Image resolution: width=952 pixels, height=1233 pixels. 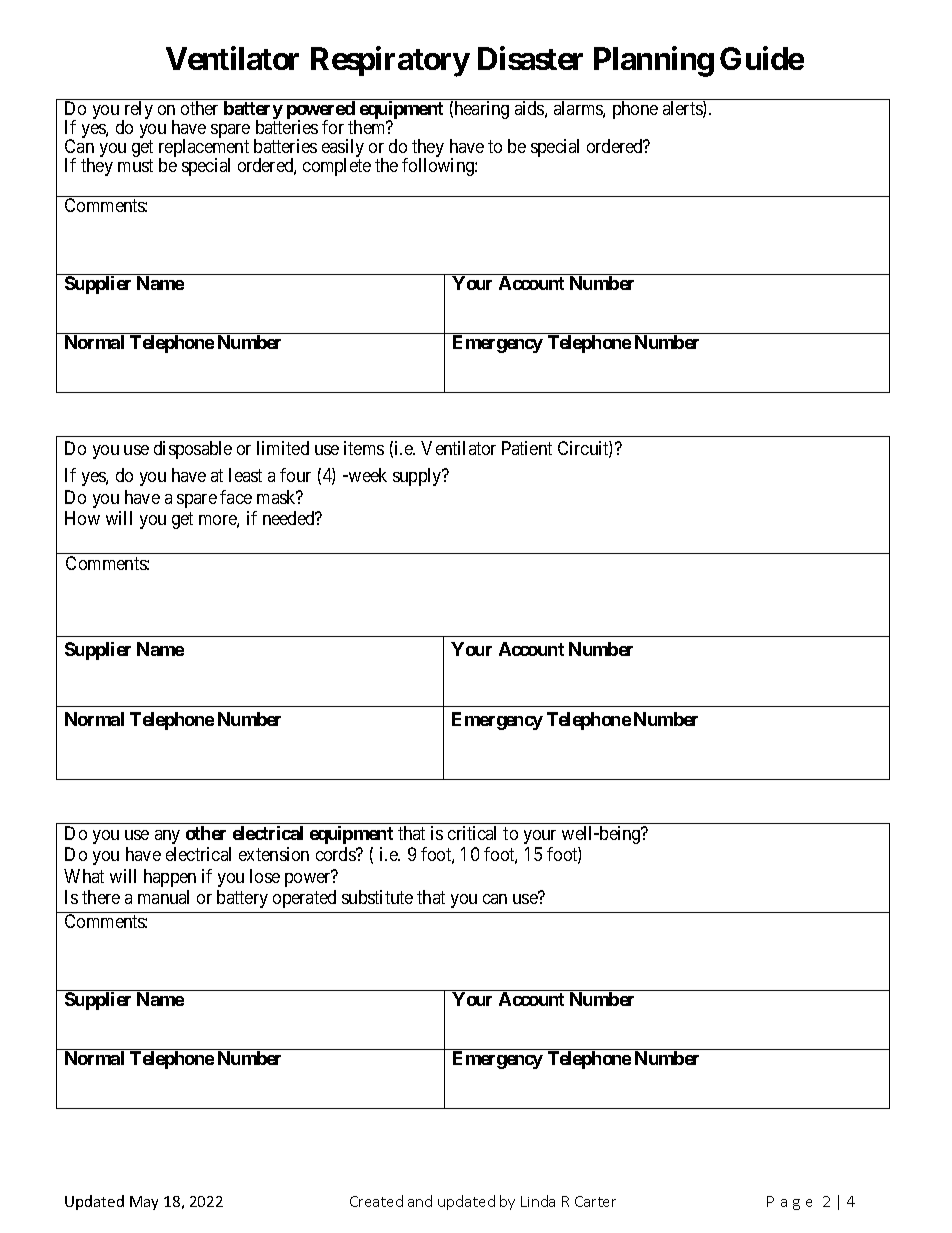 I want to click on Disaster, so click(x=530, y=58).
